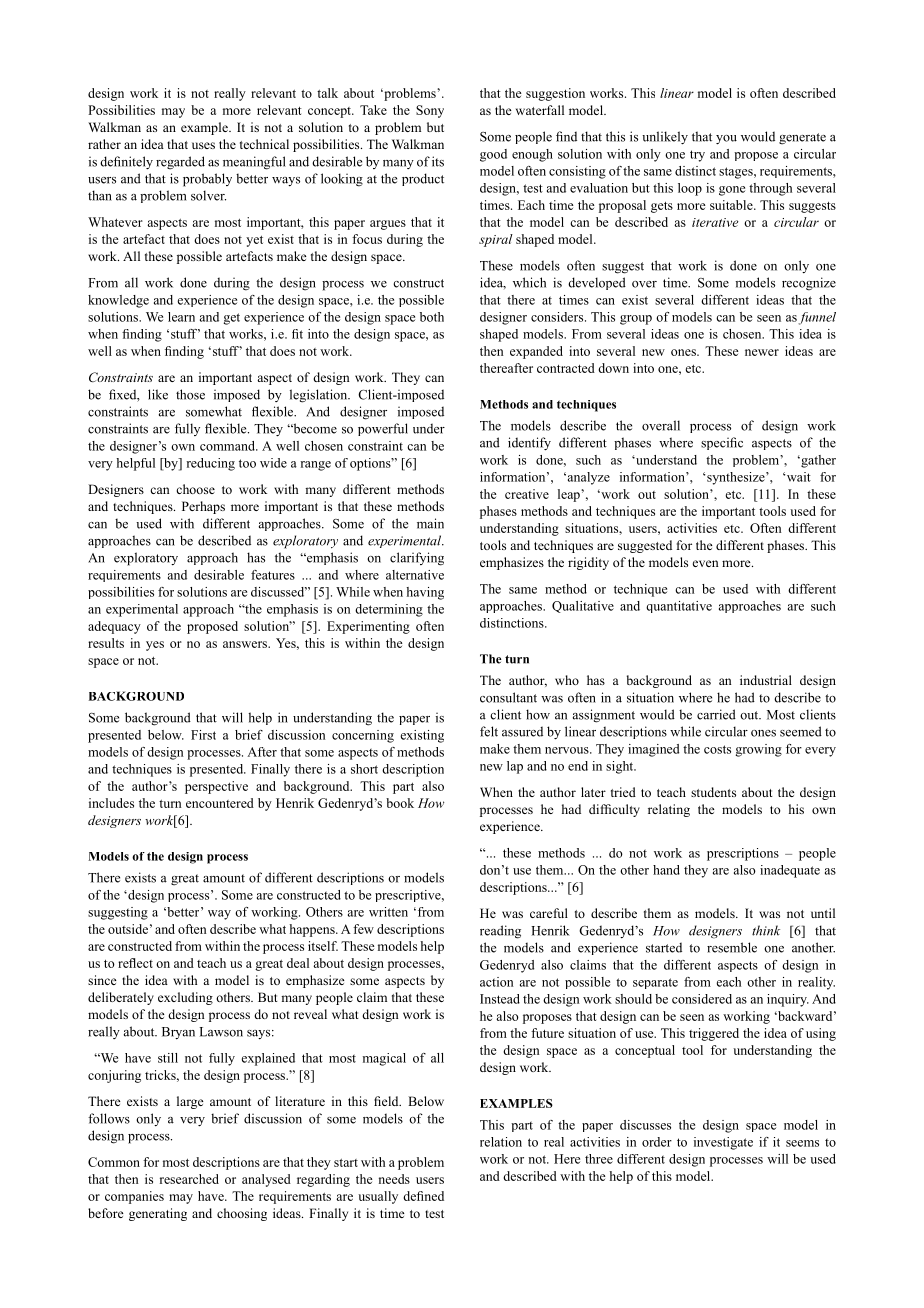  Describe the element at coordinates (128, 929) in the page. I see `outside` at that location.
